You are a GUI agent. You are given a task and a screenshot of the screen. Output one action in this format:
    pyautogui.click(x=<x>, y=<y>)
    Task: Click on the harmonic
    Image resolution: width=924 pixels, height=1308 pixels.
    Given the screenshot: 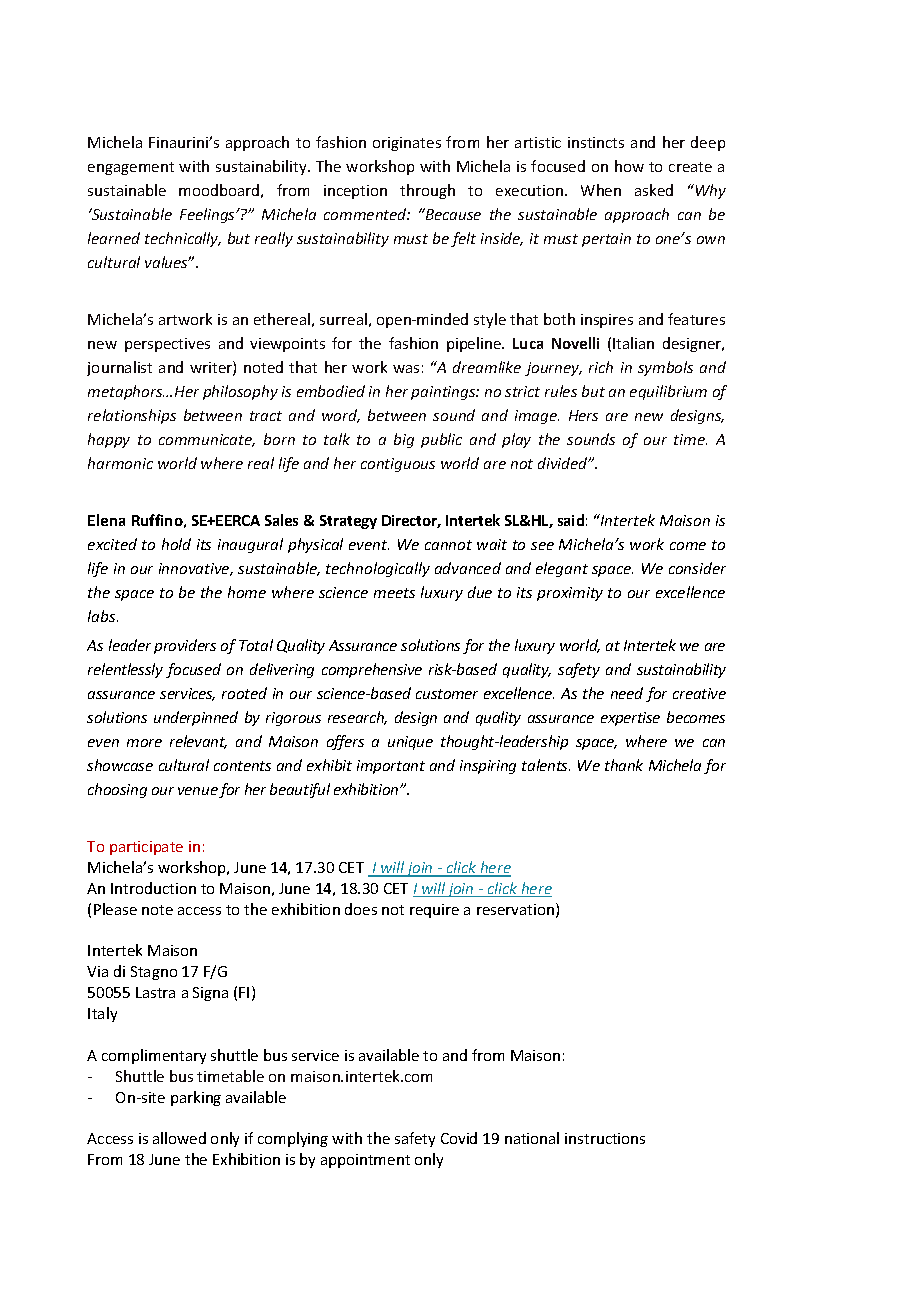 What is the action you would take?
    pyautogui.click(x=120, y=463)
